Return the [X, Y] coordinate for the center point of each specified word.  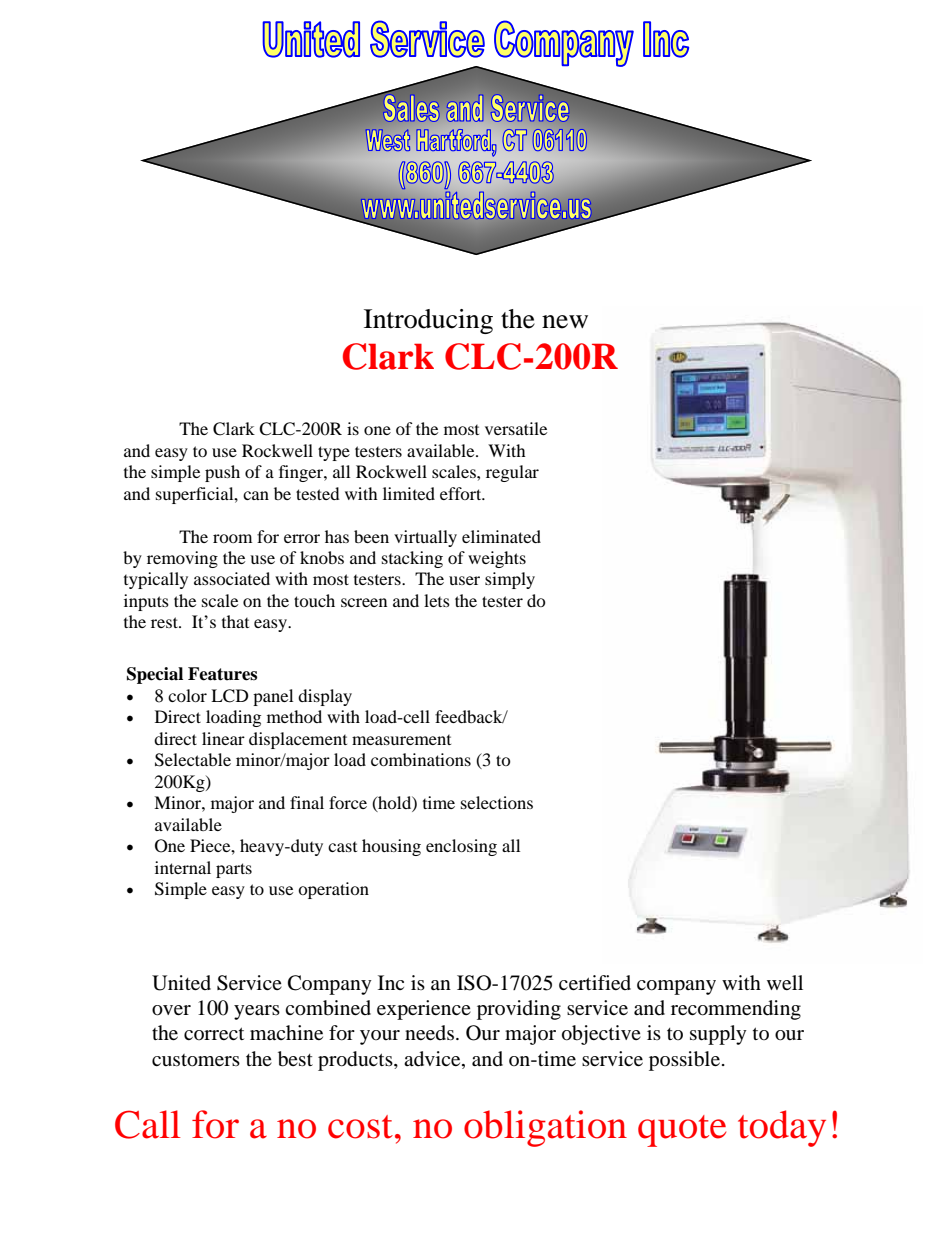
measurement [401, 740]
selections [497, 802]
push [222, 473]
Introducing [428, 321]
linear [223, 738]
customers [196, 1060]
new [565, 322]
